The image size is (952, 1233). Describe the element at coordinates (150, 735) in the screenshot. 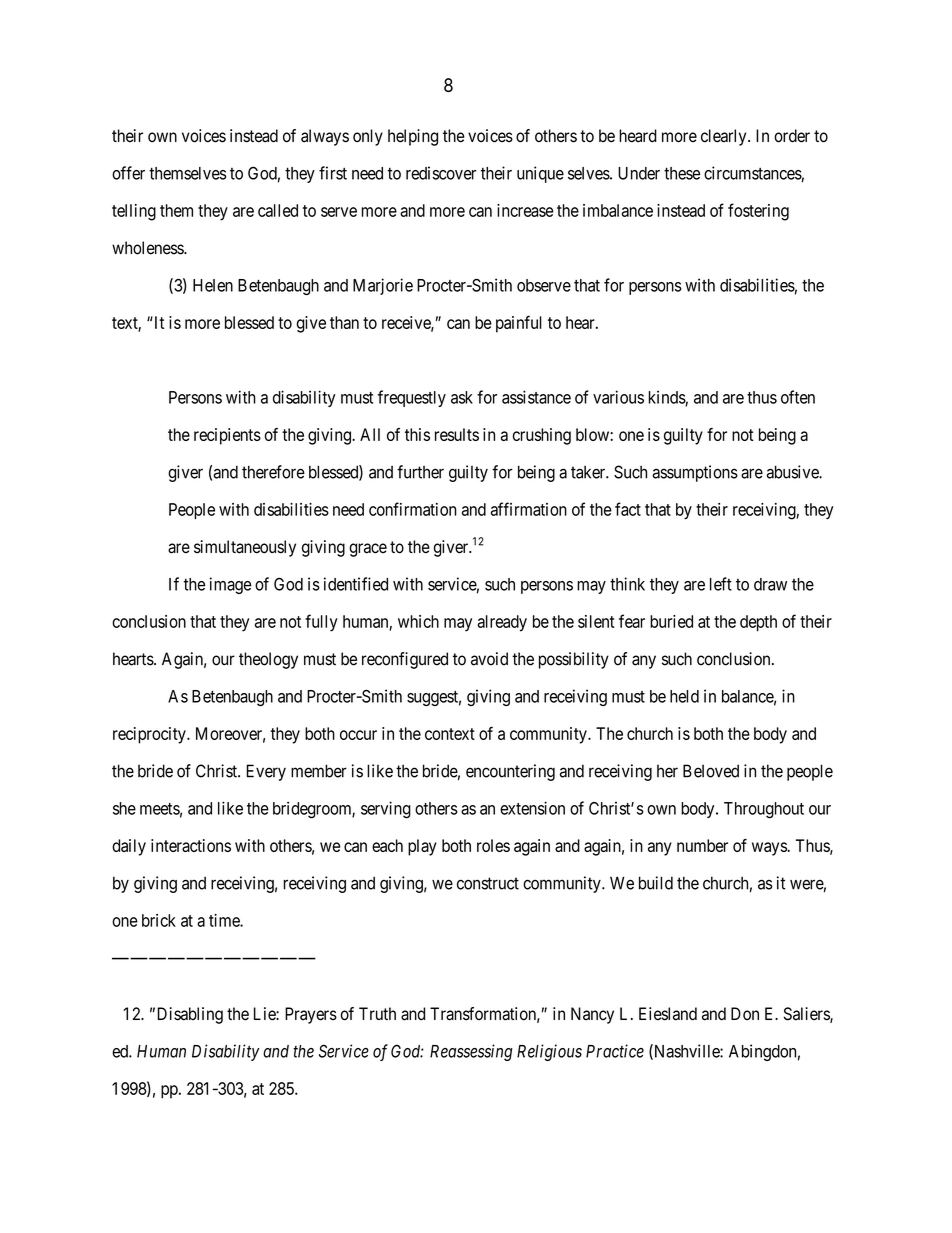

I see `reciprocity` at that location.
